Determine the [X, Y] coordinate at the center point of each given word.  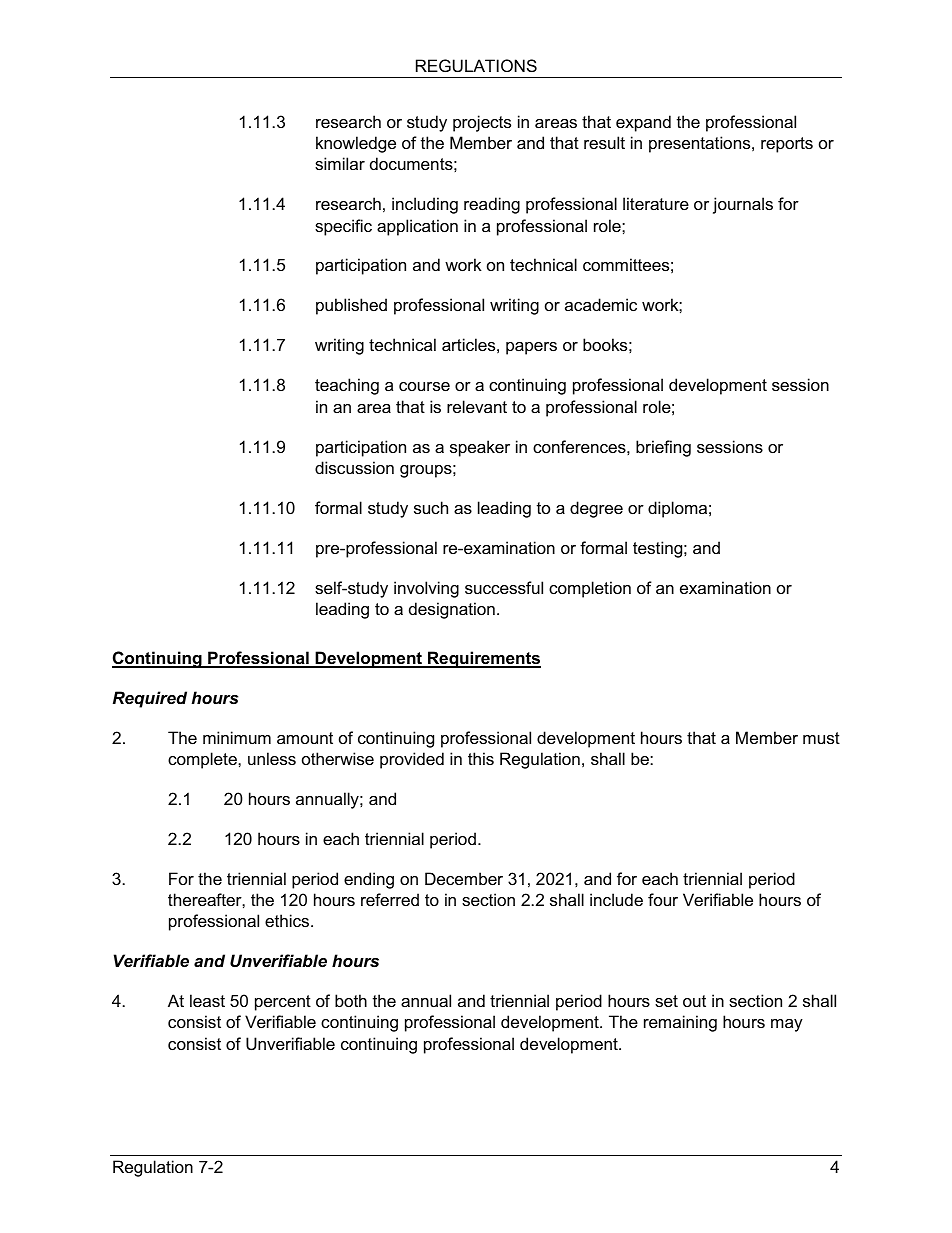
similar [340, 163]
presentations [701, 144]
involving [426, 589]
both [351, 1000]
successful [504, 587]
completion [590, 589]
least [207, 1000]
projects [482, 123]
